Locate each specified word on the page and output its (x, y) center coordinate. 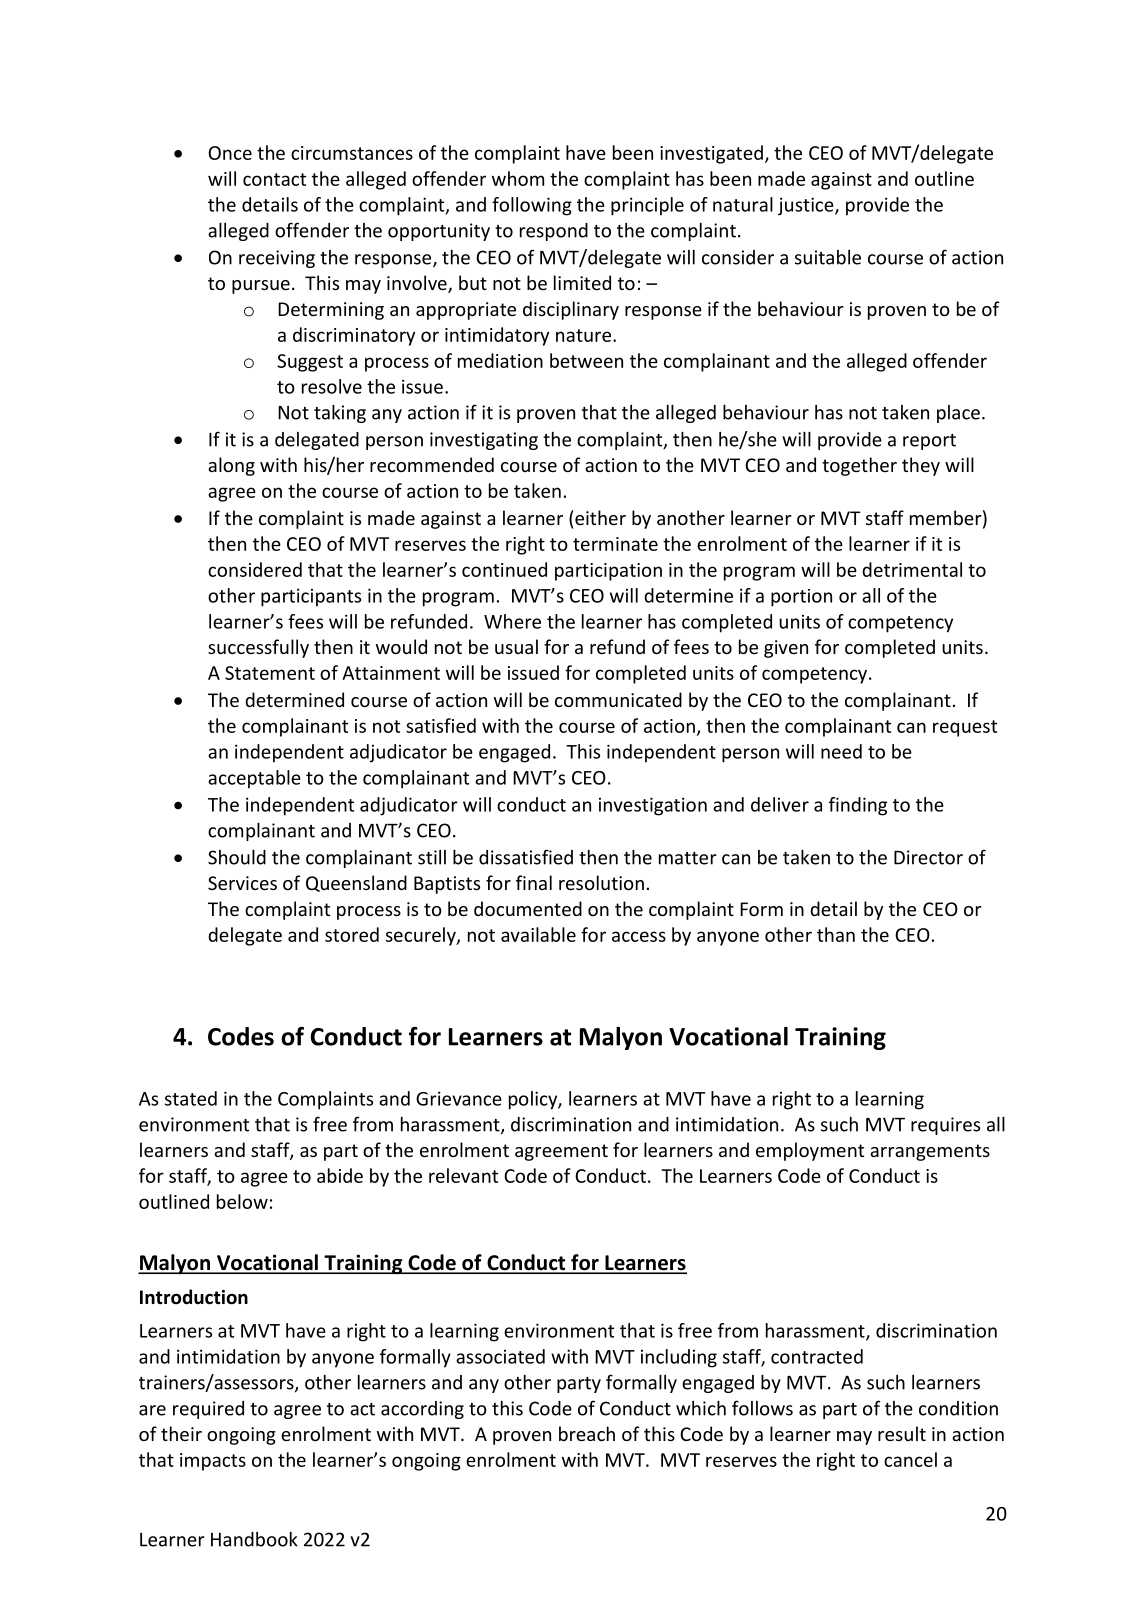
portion (801, 598)
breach (587, 1433)
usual (516, 646)
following (532, 206)
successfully (258, 648)
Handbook (254, 1539)
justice (807, 206)
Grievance (459, 1098)
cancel (910, 1459)
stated (191, 1098)
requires (945, 1126)
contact (274, 179)
